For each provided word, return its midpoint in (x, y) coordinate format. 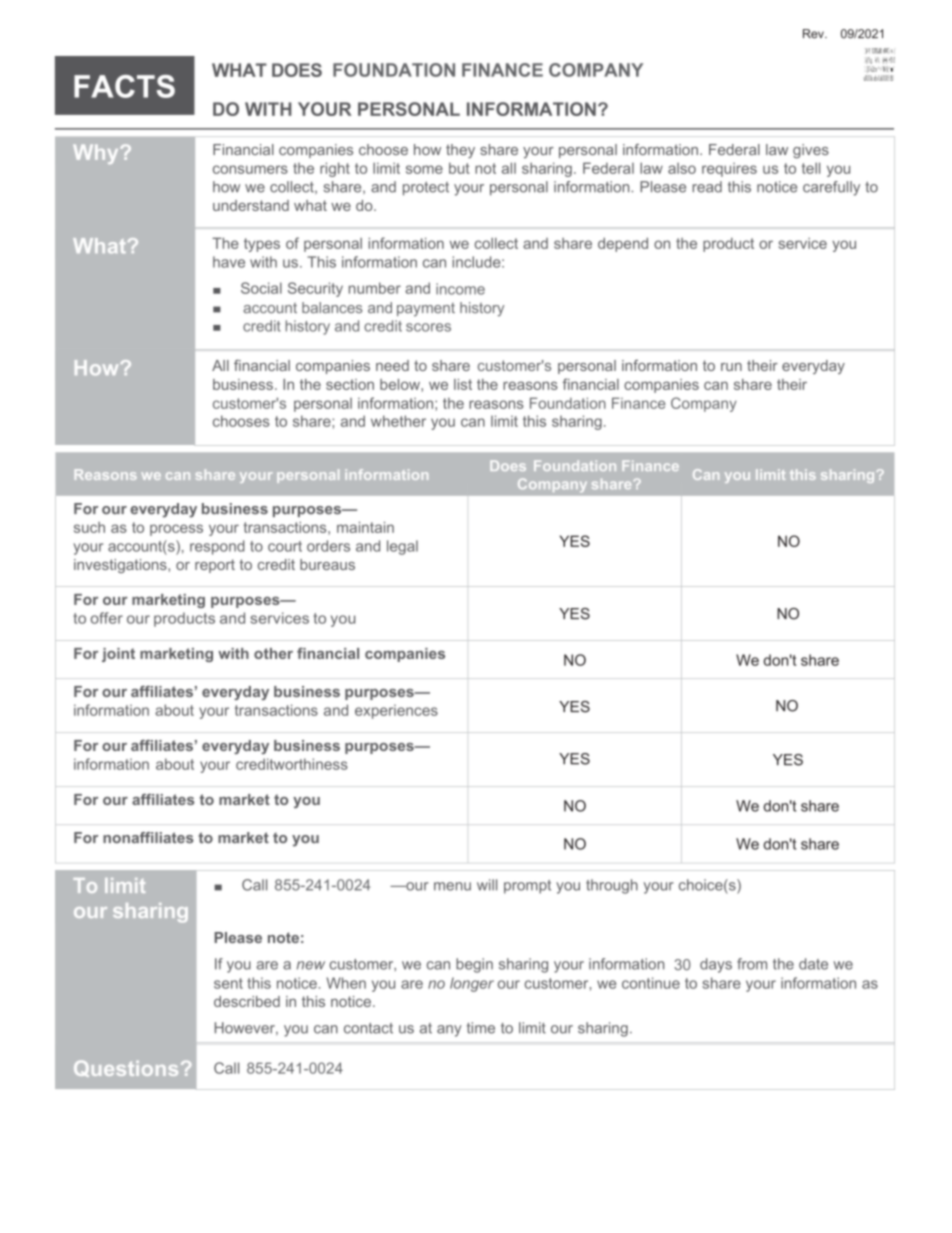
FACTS (124, 86)
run (731, 367)
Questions (126, 1068)
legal (402, 547)
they (460, 151)
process (176, 530)
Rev (814, 34)
